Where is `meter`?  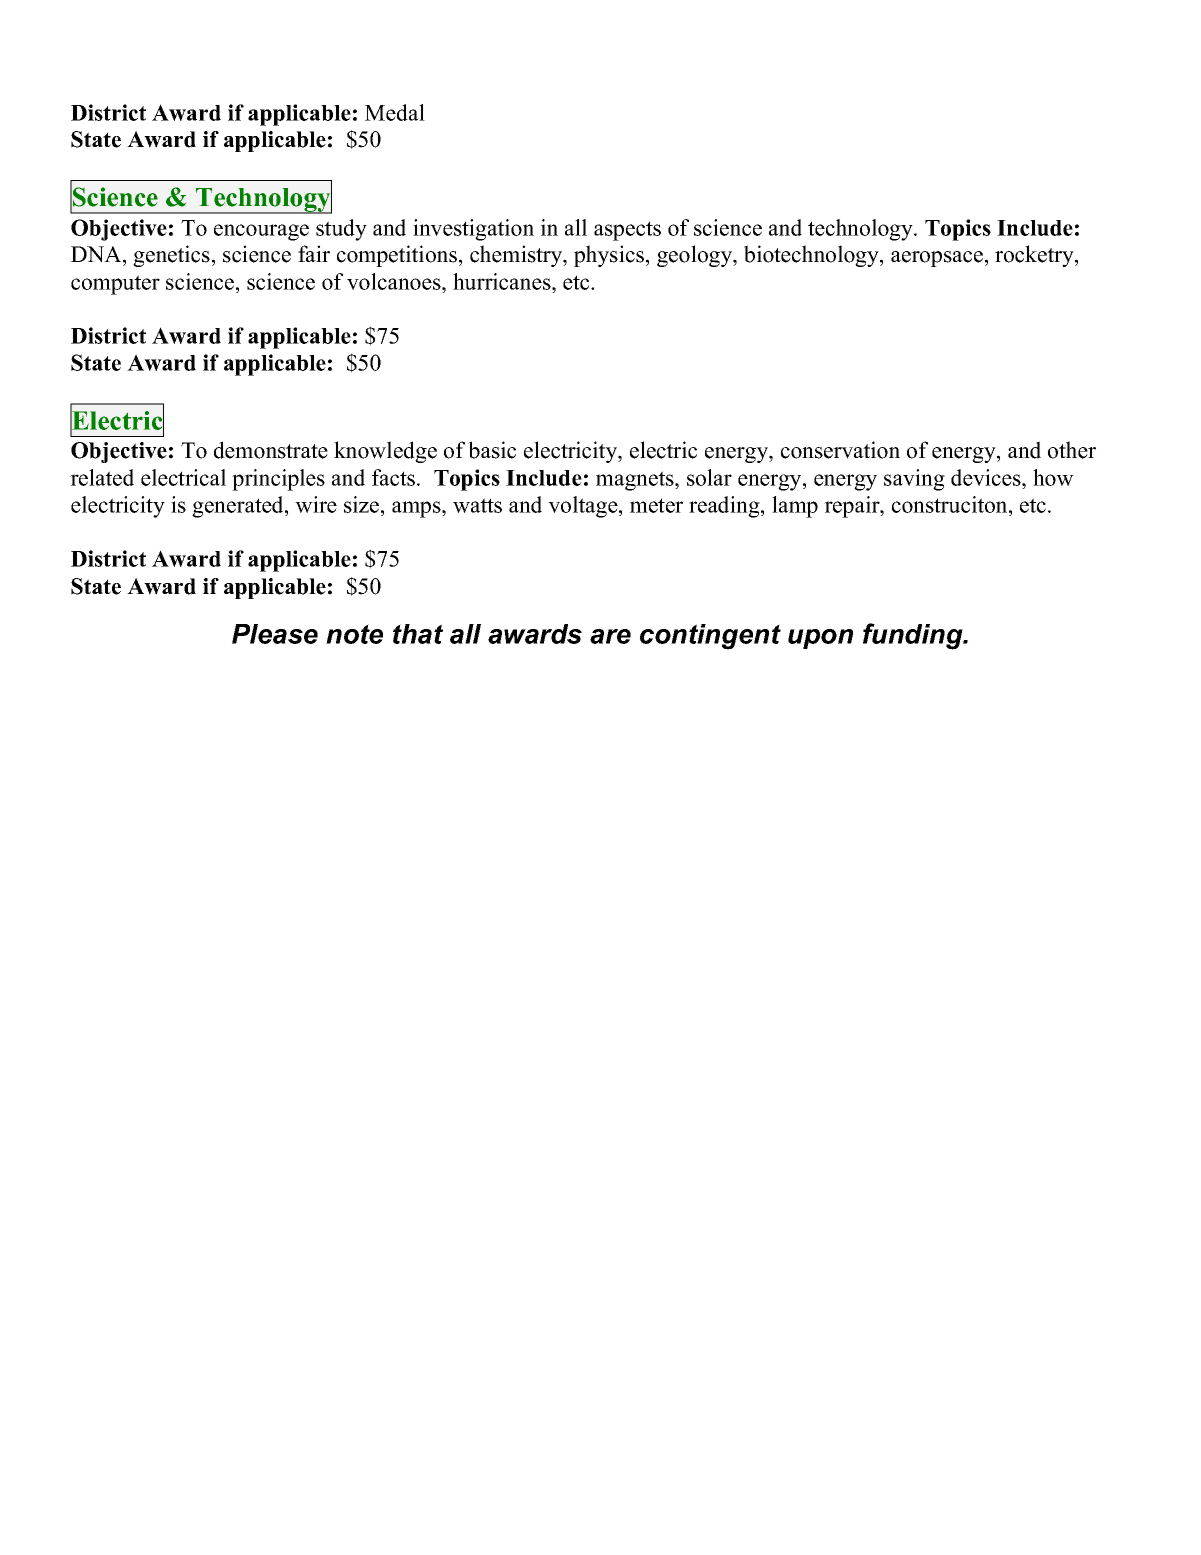 meter is located at coordinates (656, 505).
